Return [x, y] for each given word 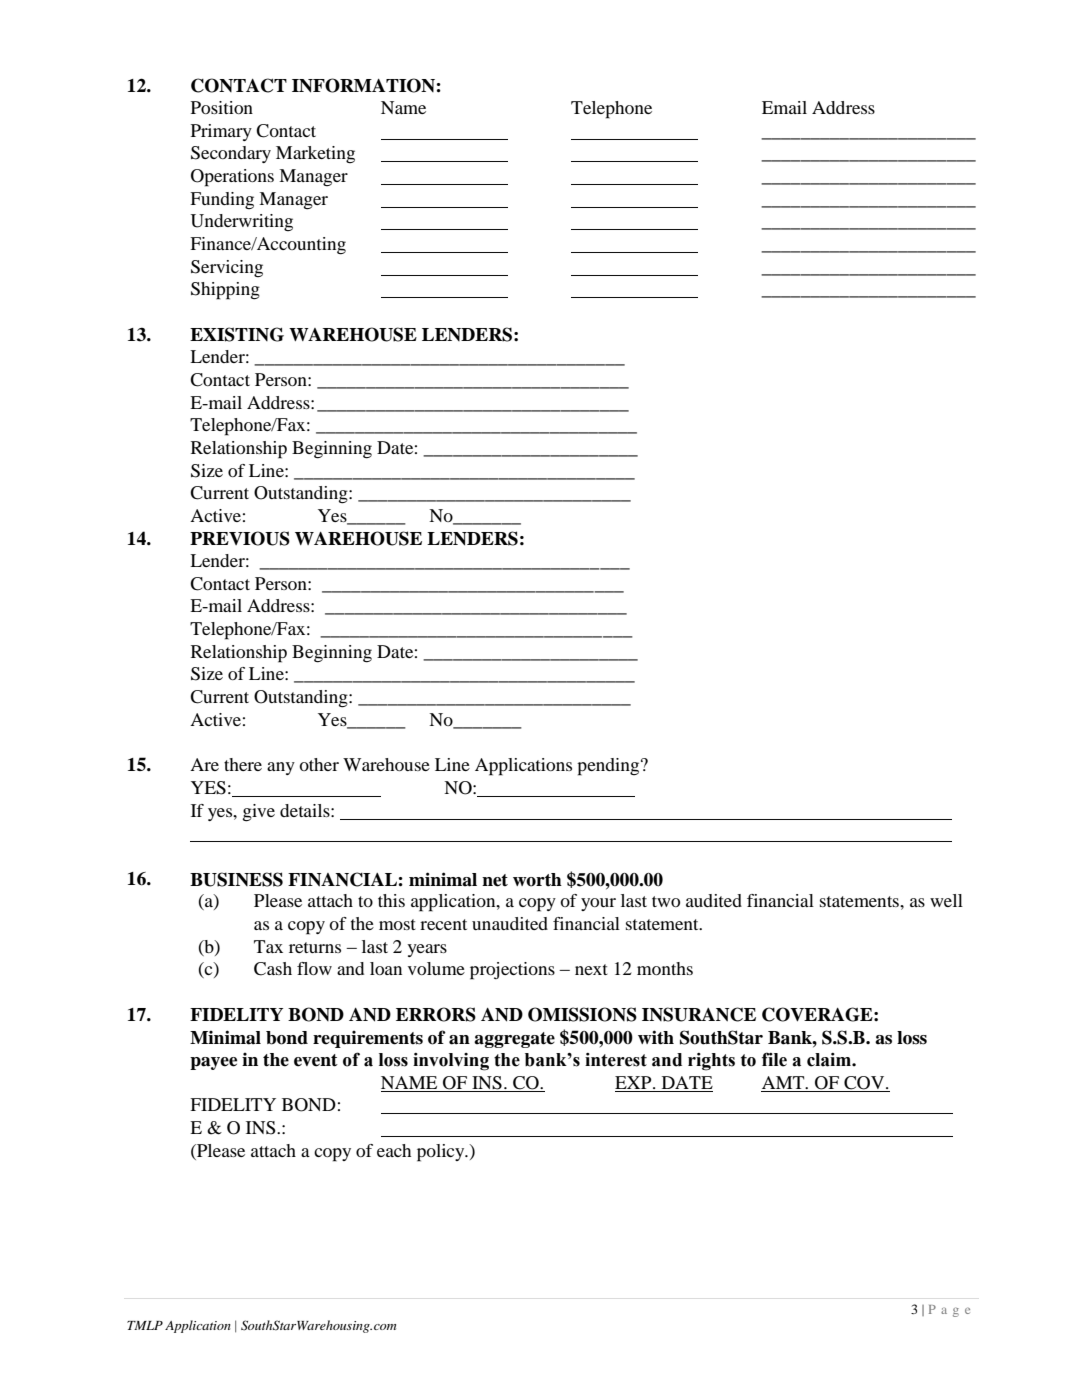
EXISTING [237, 334]
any [281, 768]
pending [609, 767]
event [316, 1060]
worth [537, 880]
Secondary [231, 154]
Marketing [315, 154]
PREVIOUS [240, 538]
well [946, 900]
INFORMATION [363, 85]
